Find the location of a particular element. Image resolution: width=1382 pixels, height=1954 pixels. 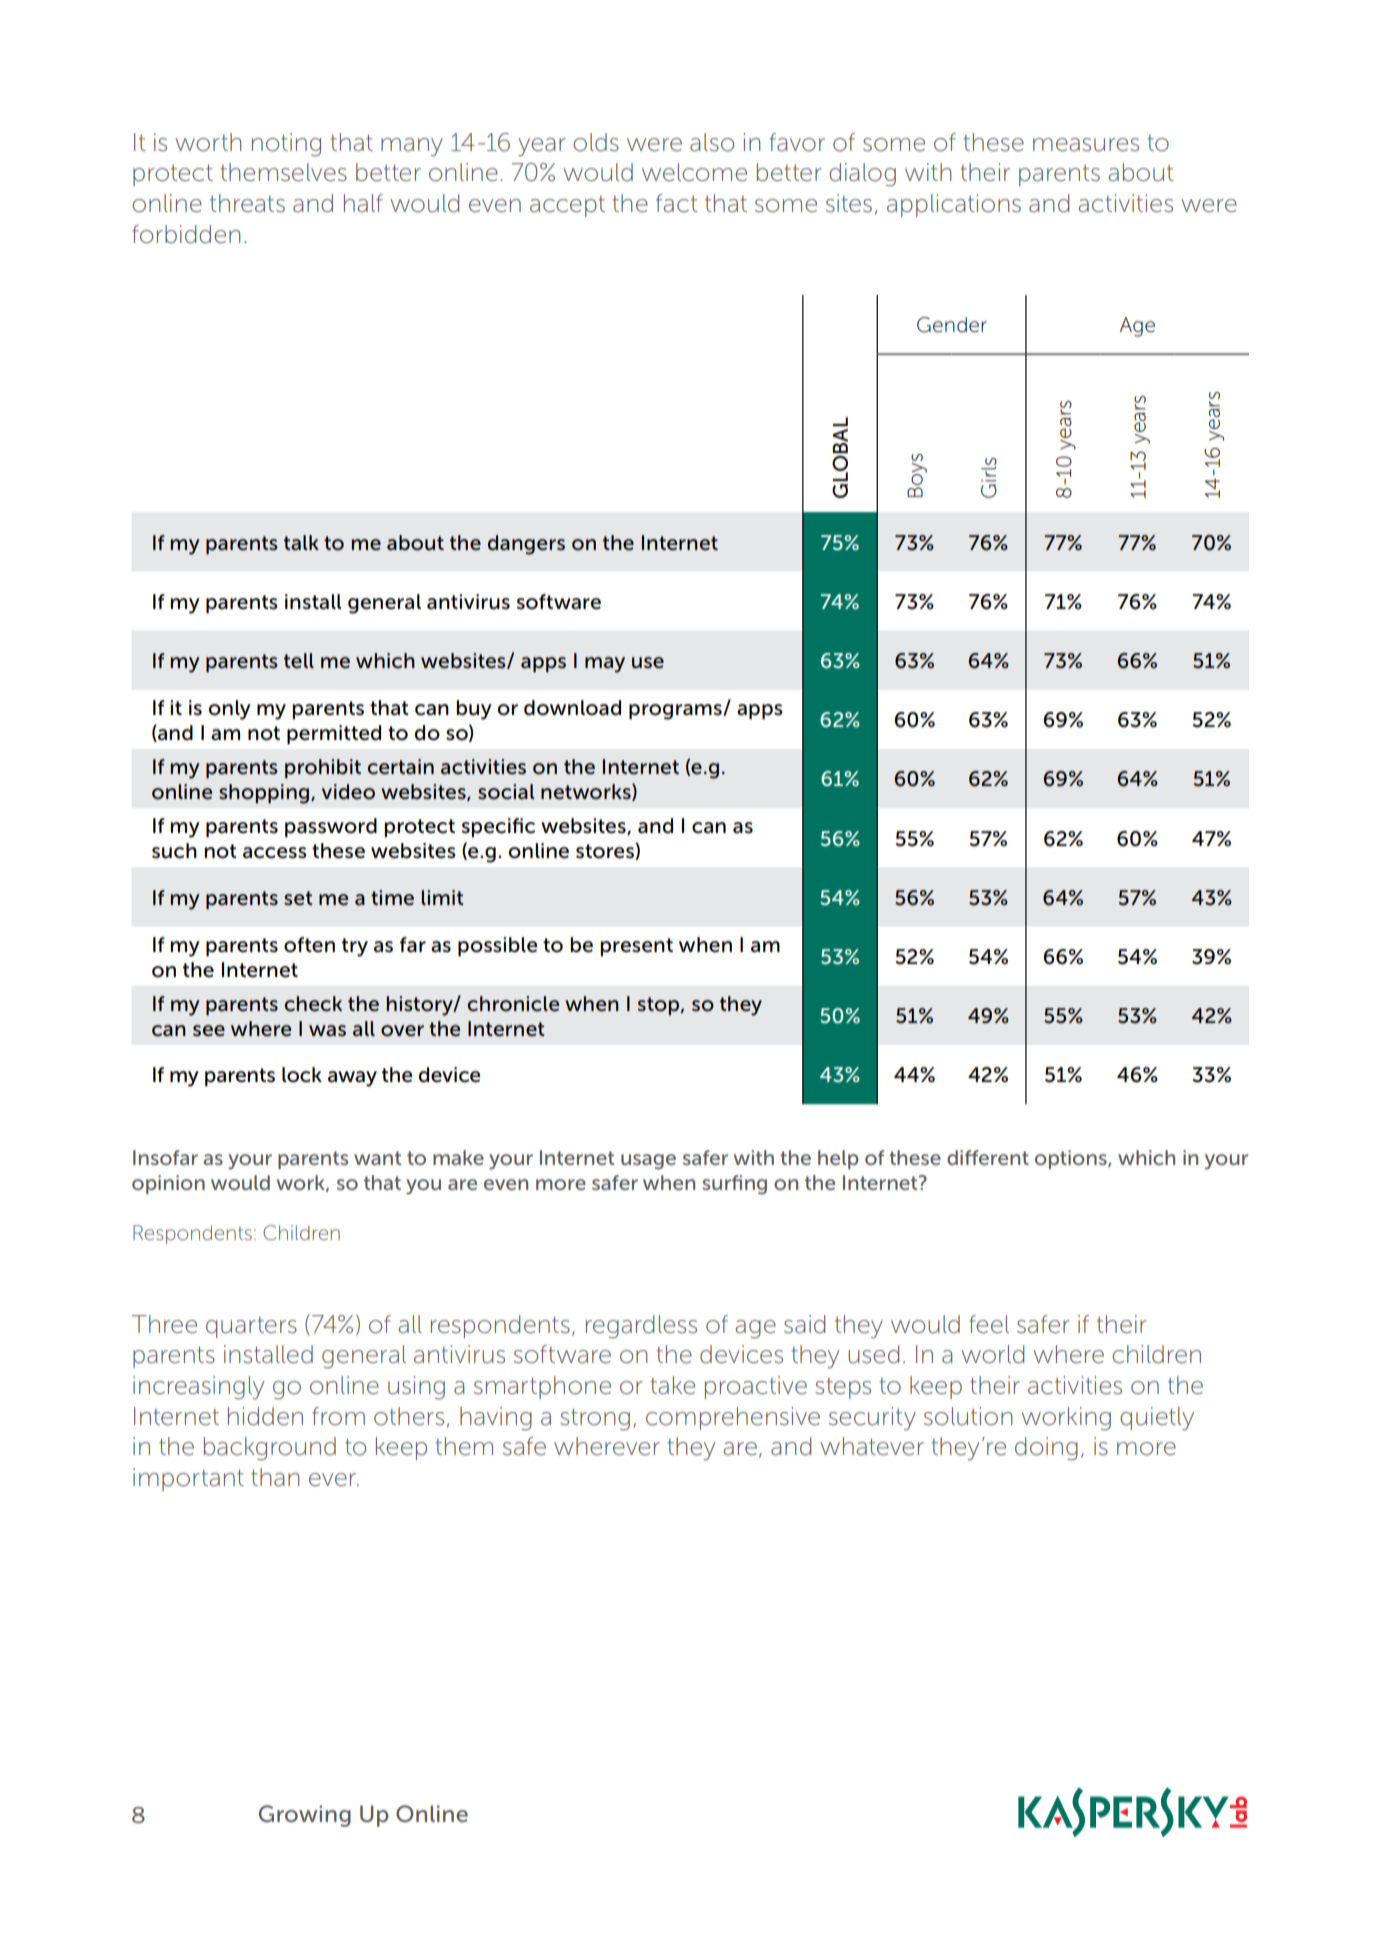

may is located at coordinates (605, 665).
